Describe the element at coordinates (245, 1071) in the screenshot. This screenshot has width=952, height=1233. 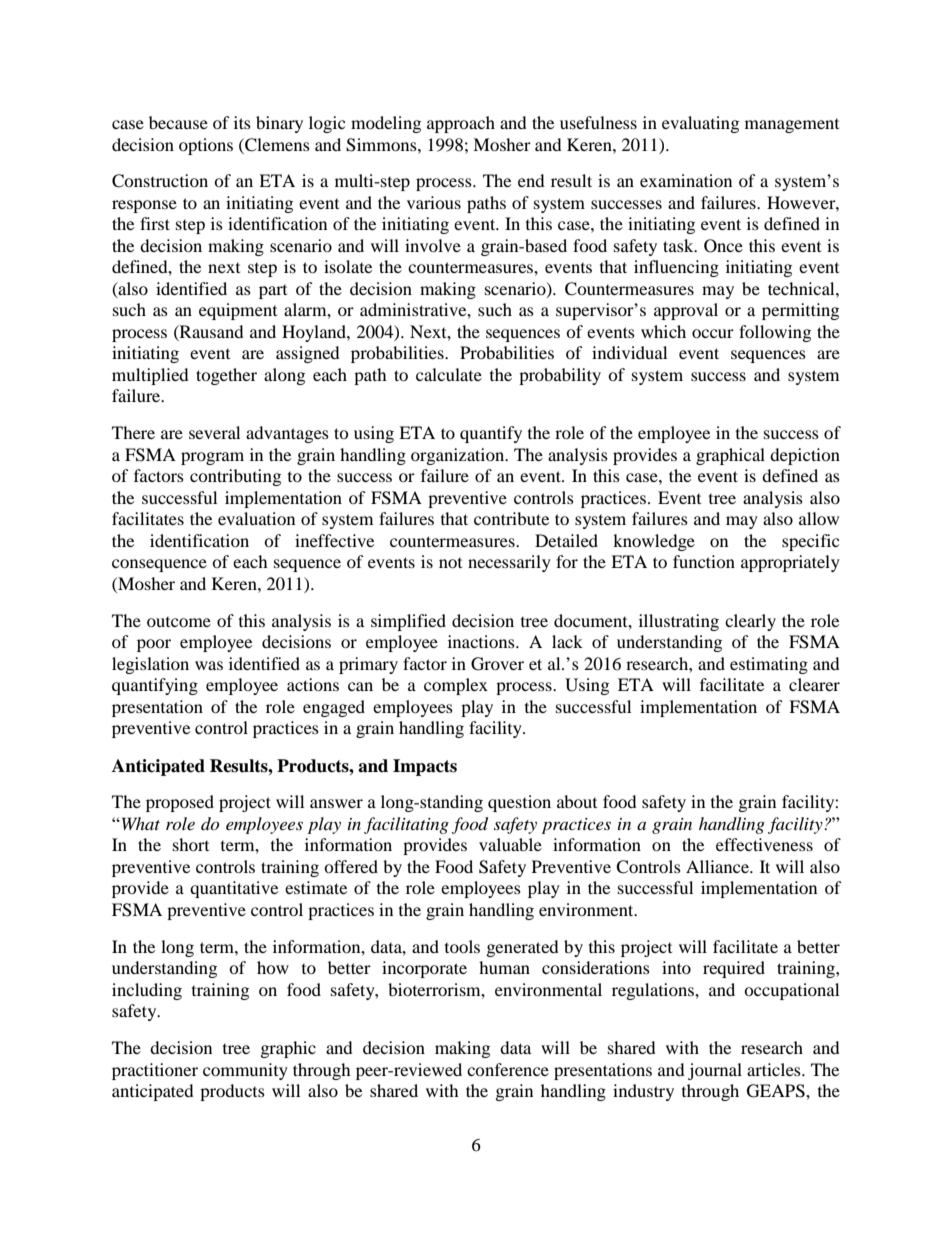
I see `community` at that location.
